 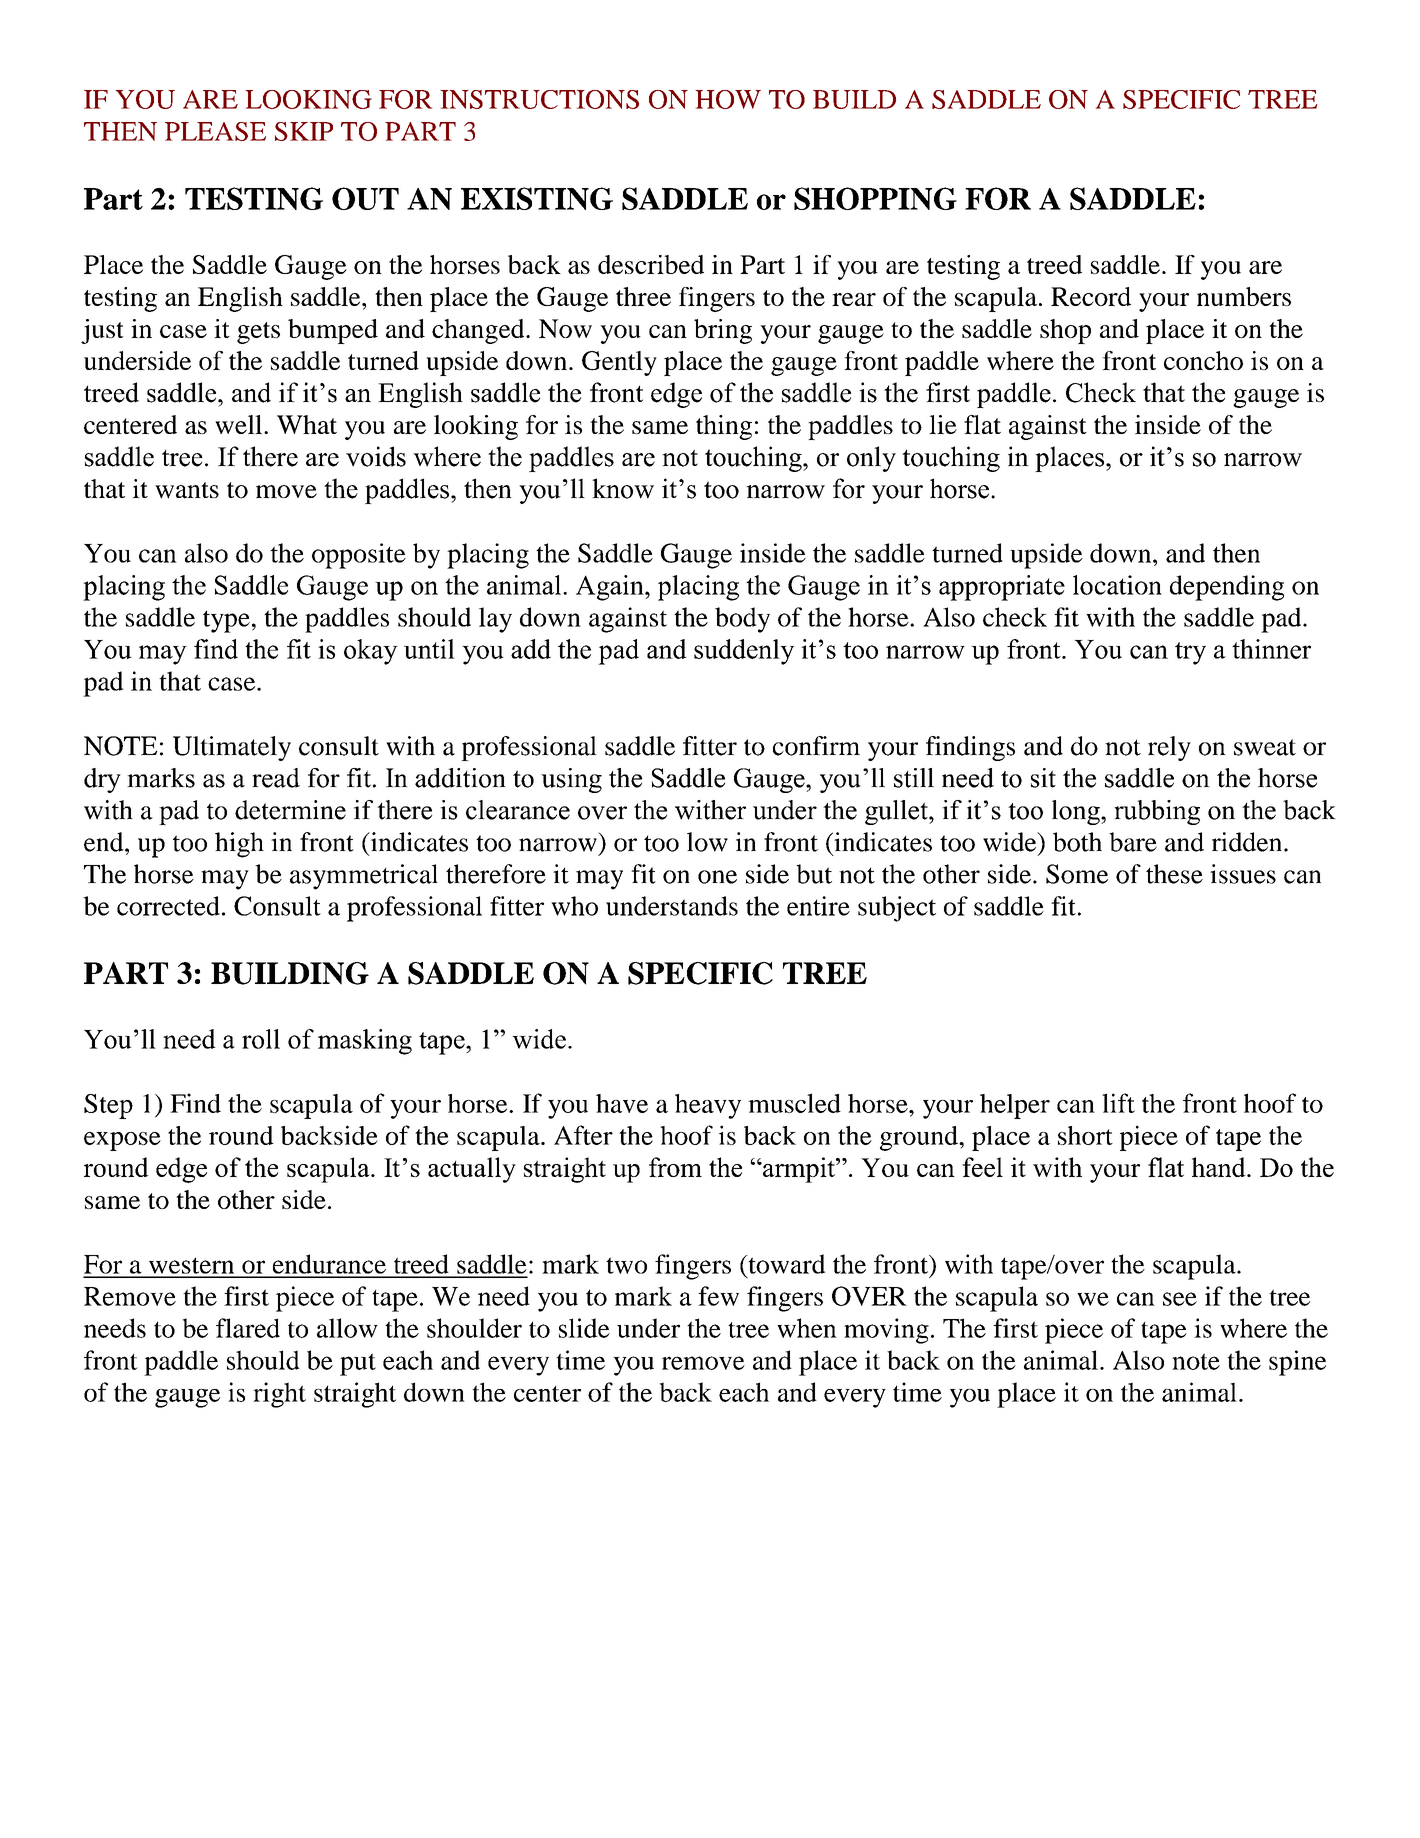 What do you see at coordinates (718, 1296) in the page?
I see `few` at bounding box center [718, 1296].
